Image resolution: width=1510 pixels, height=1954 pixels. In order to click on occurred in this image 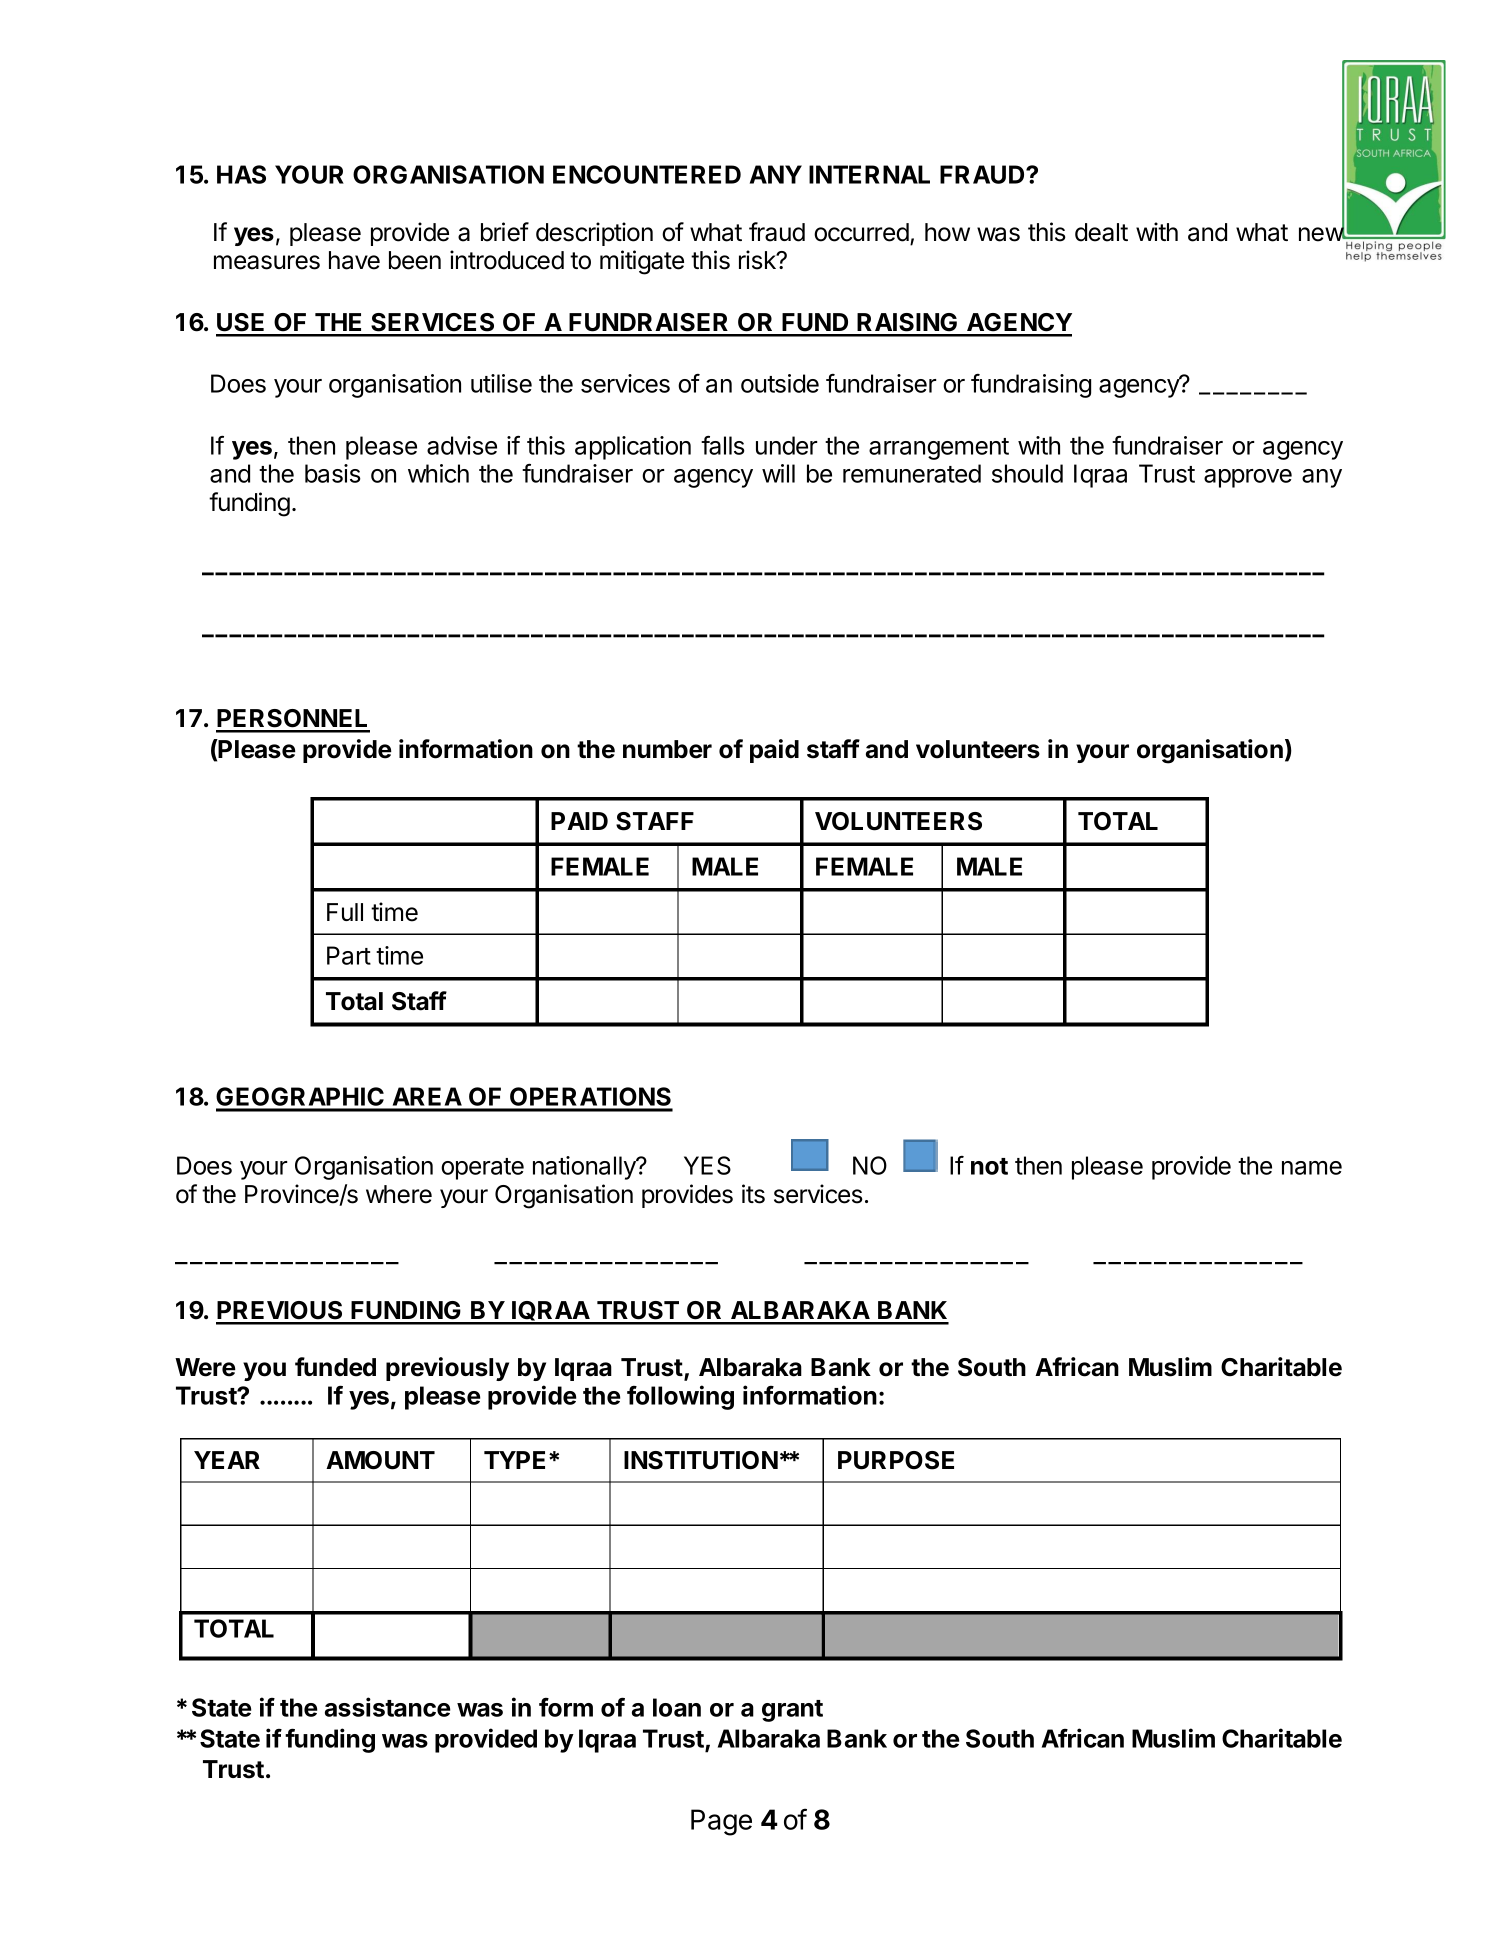, I will do `click(861, 232)`.
